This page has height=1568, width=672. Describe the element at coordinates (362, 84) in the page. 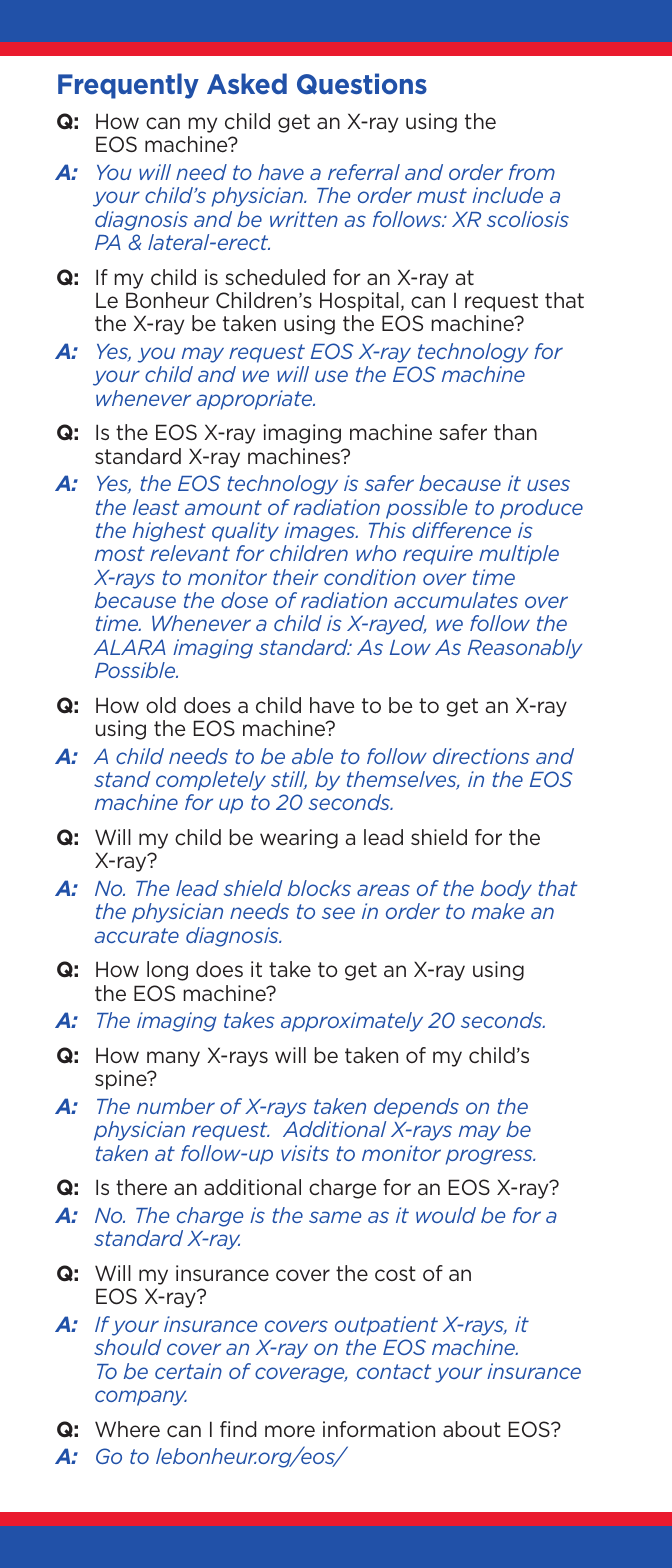

I see `Questions` at that location.
